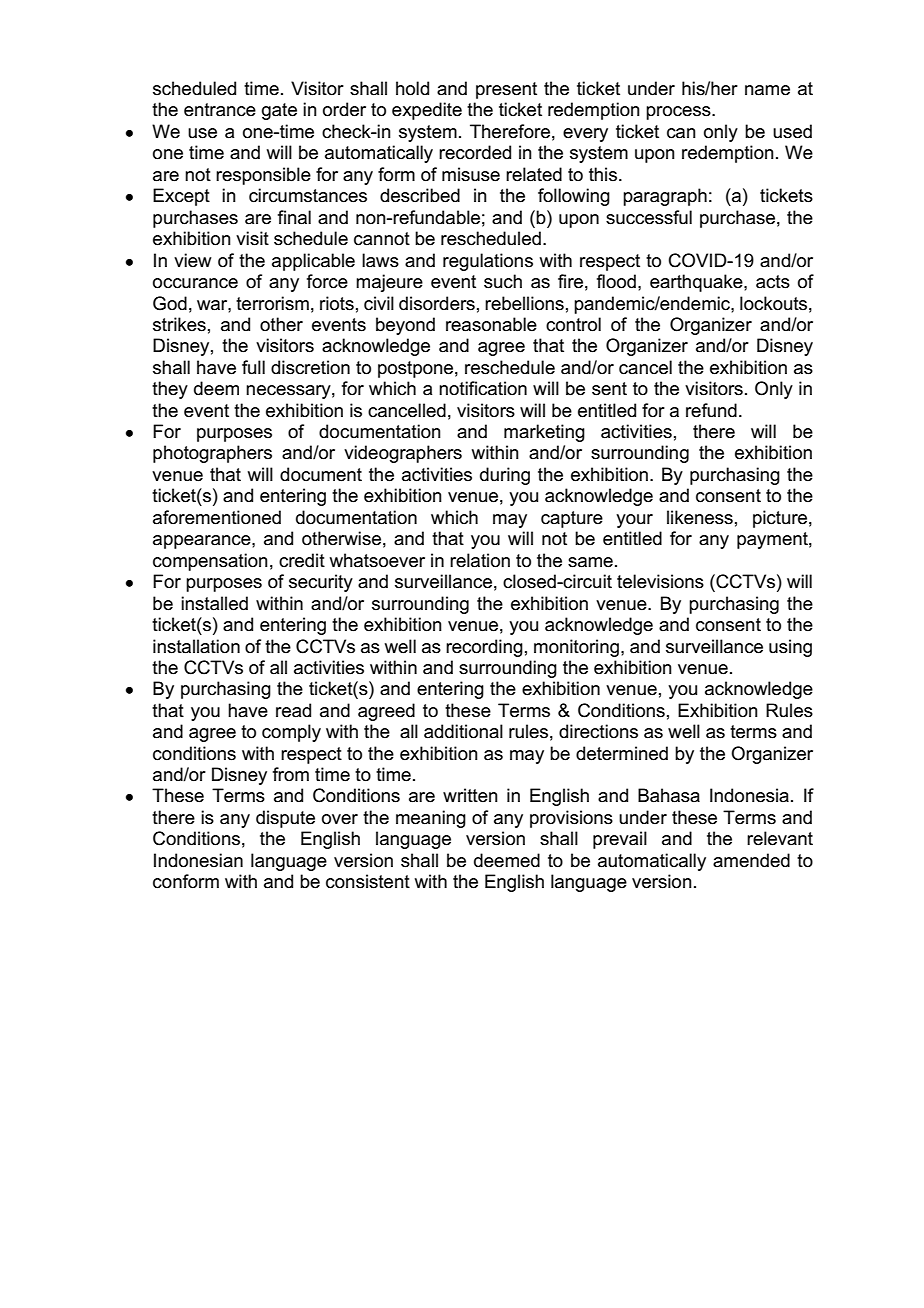  Describe the element at coordinates (217, 517) in the document. I see `aforementioned` at that location.
